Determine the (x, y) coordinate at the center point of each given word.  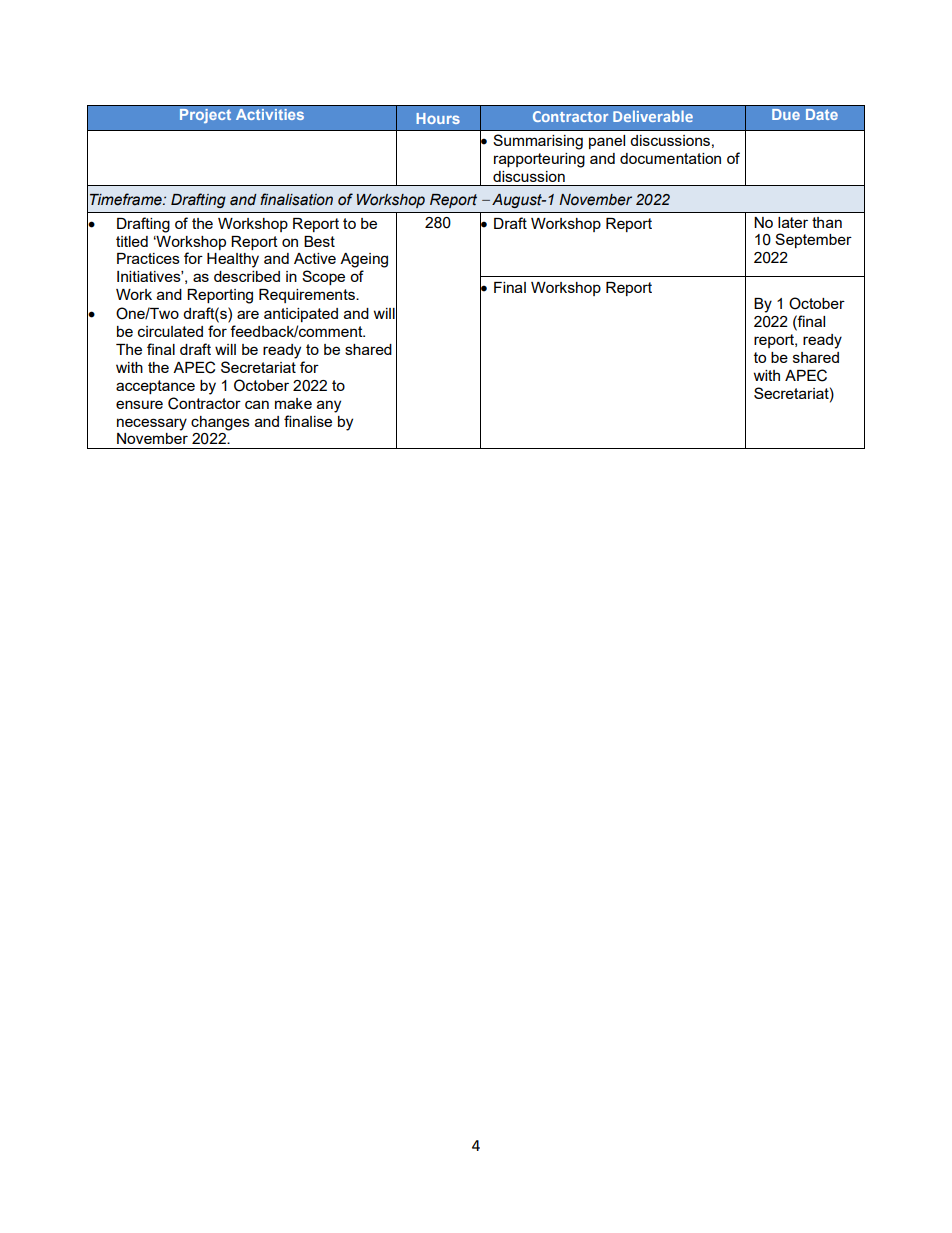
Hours (438, 118)
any (329, 406)
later (793, 222)
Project (205, 116)
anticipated (301, 315)
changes (220, 423)
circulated (170, 331)
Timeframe (127, 199)
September (813, 240)
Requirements (308, 296)
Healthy (233, 260)
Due (786, 114)
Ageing (364, 260)
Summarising (538, 142)
